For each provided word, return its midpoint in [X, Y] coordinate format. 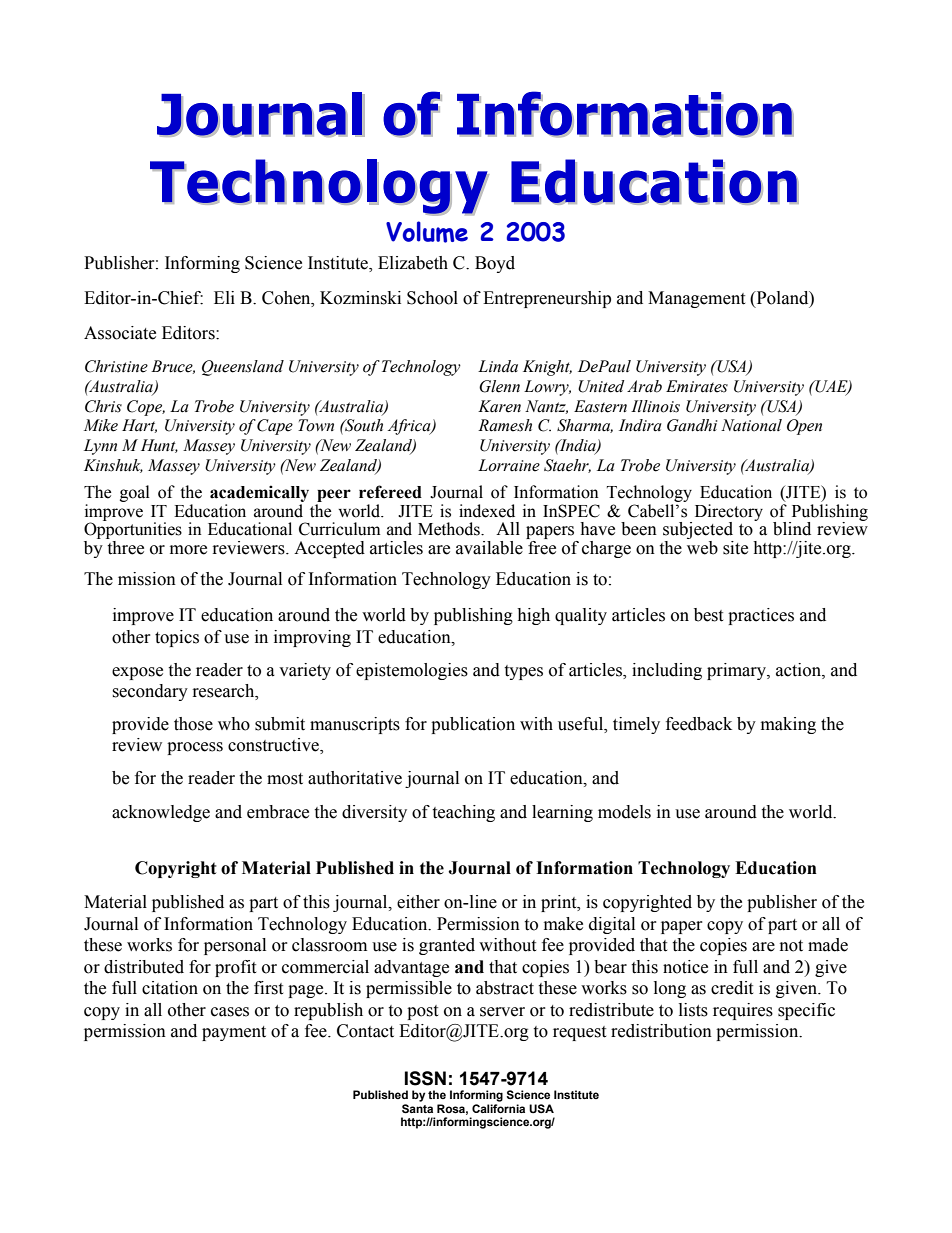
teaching [463, 813]
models [624, 812]
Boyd [495, 264]
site [735, 548]
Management [696, 299]
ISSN [425, 1078]
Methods [450, 529]
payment [234, 1033]
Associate [120, 333]
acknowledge [161, 813]
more [188, 550]
